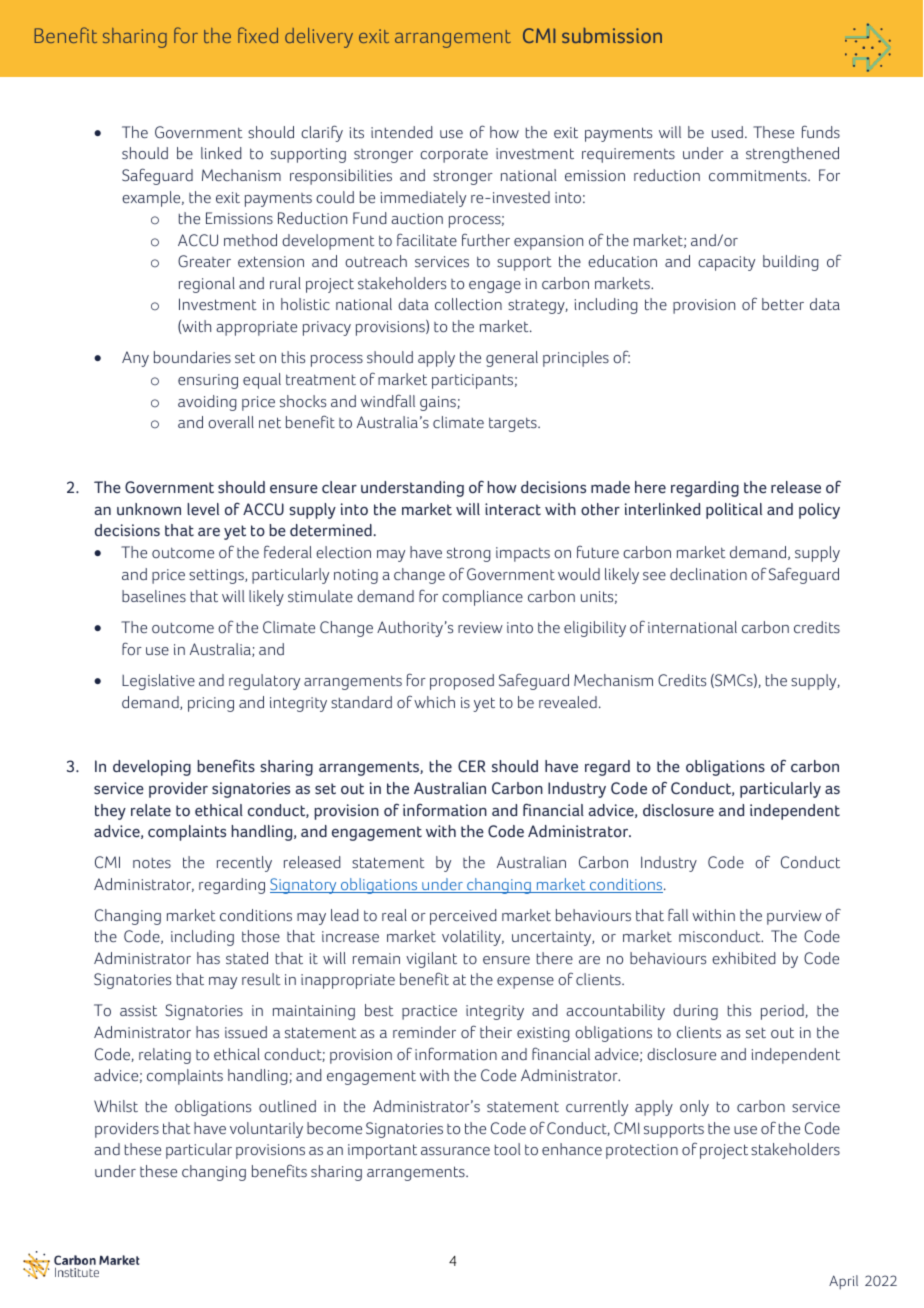 Image resolution: width=924 pixels, height=1308 pixels. Describe the element at coordinates (454, 156) in the document. I see `corporate` at that location.
